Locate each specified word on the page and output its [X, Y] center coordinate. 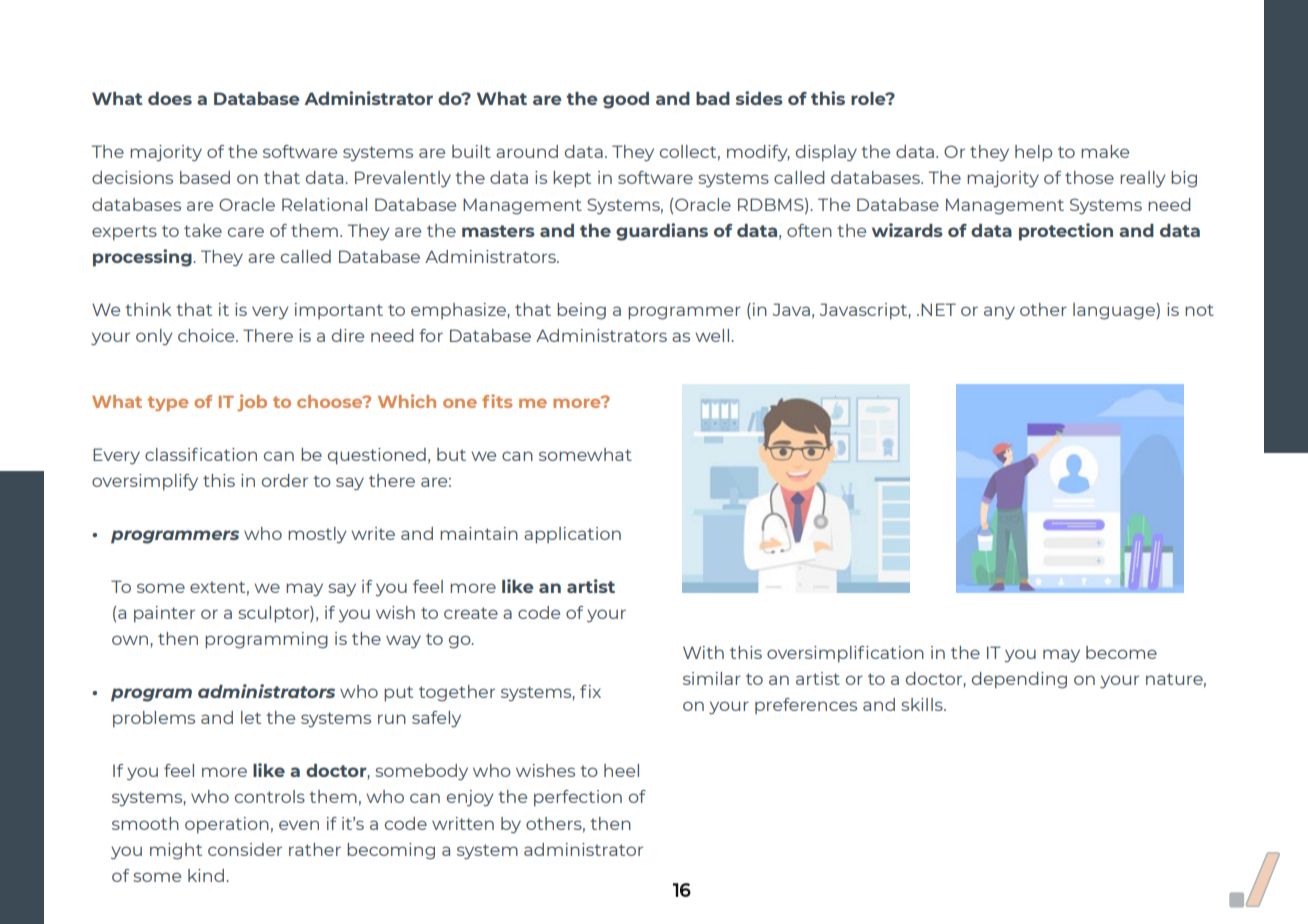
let [251, 717]
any [999, 313]
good [626, 100]
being [581, 311]
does [170, 98]
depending [1019, 680]
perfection [578, 798]
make [1105, 151]
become [1121, 652]
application [572, 535]
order [285, 480]
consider [245, 849]
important [339, 311]
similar [712, 678]
